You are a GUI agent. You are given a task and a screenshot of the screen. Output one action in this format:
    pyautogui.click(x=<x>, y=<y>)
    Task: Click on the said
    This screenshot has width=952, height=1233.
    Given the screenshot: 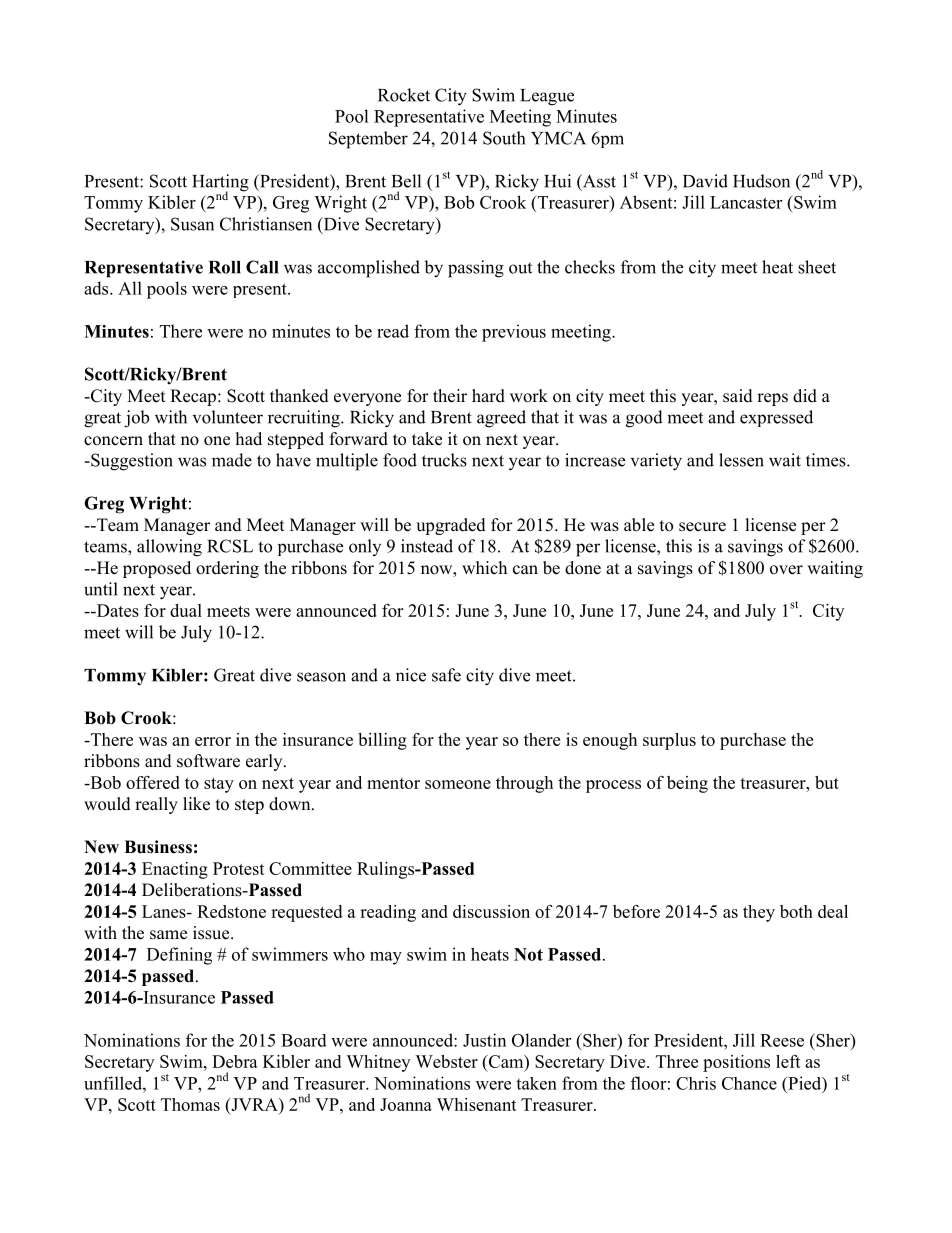 What is the action you would take?
    pyautogui.click(x=738, y=396)
